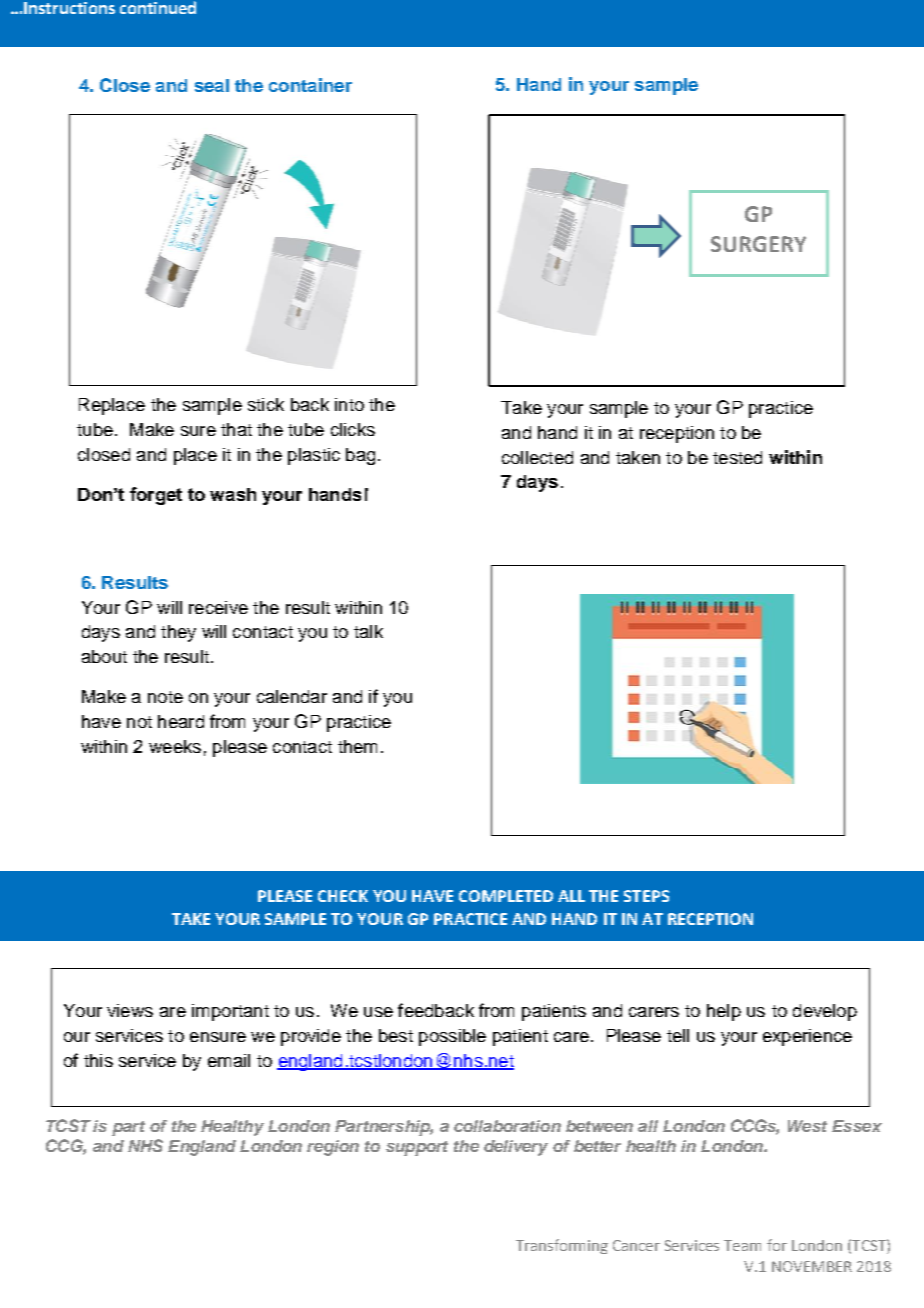 Image resolution: width=924 pixels, height=1308 pixels. I want to click on region, so click(333, 1148).
